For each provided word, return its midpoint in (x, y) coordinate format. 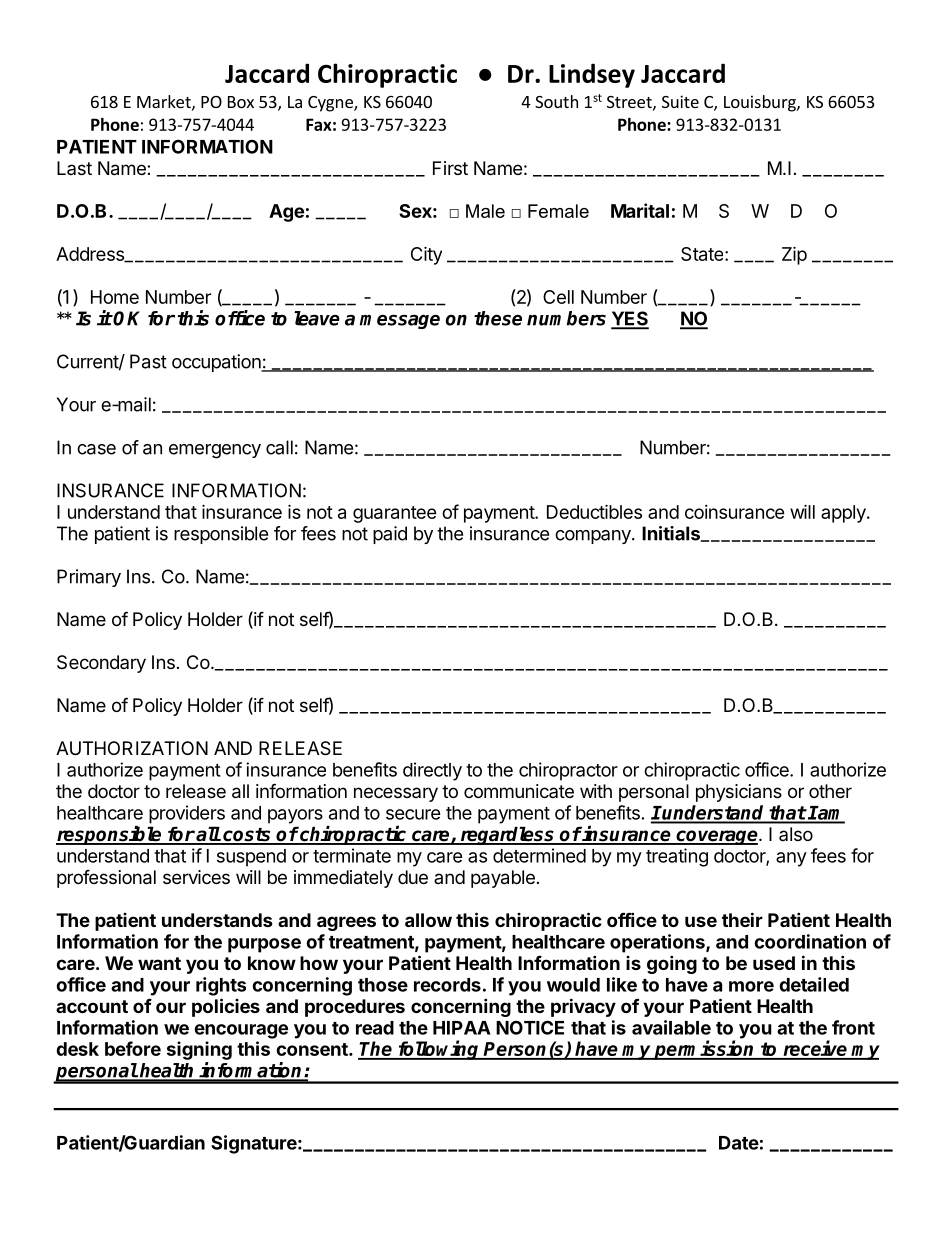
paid (390, 535)
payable (503, 879)
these (498, 318)
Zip (794, 255)
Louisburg (761, 103)
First (450, 168)
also (796, 834)
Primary (89, 578)
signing (199, 1050)
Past (148, 361)
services (196, 877)
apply (844, 514)
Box (241, 102)
